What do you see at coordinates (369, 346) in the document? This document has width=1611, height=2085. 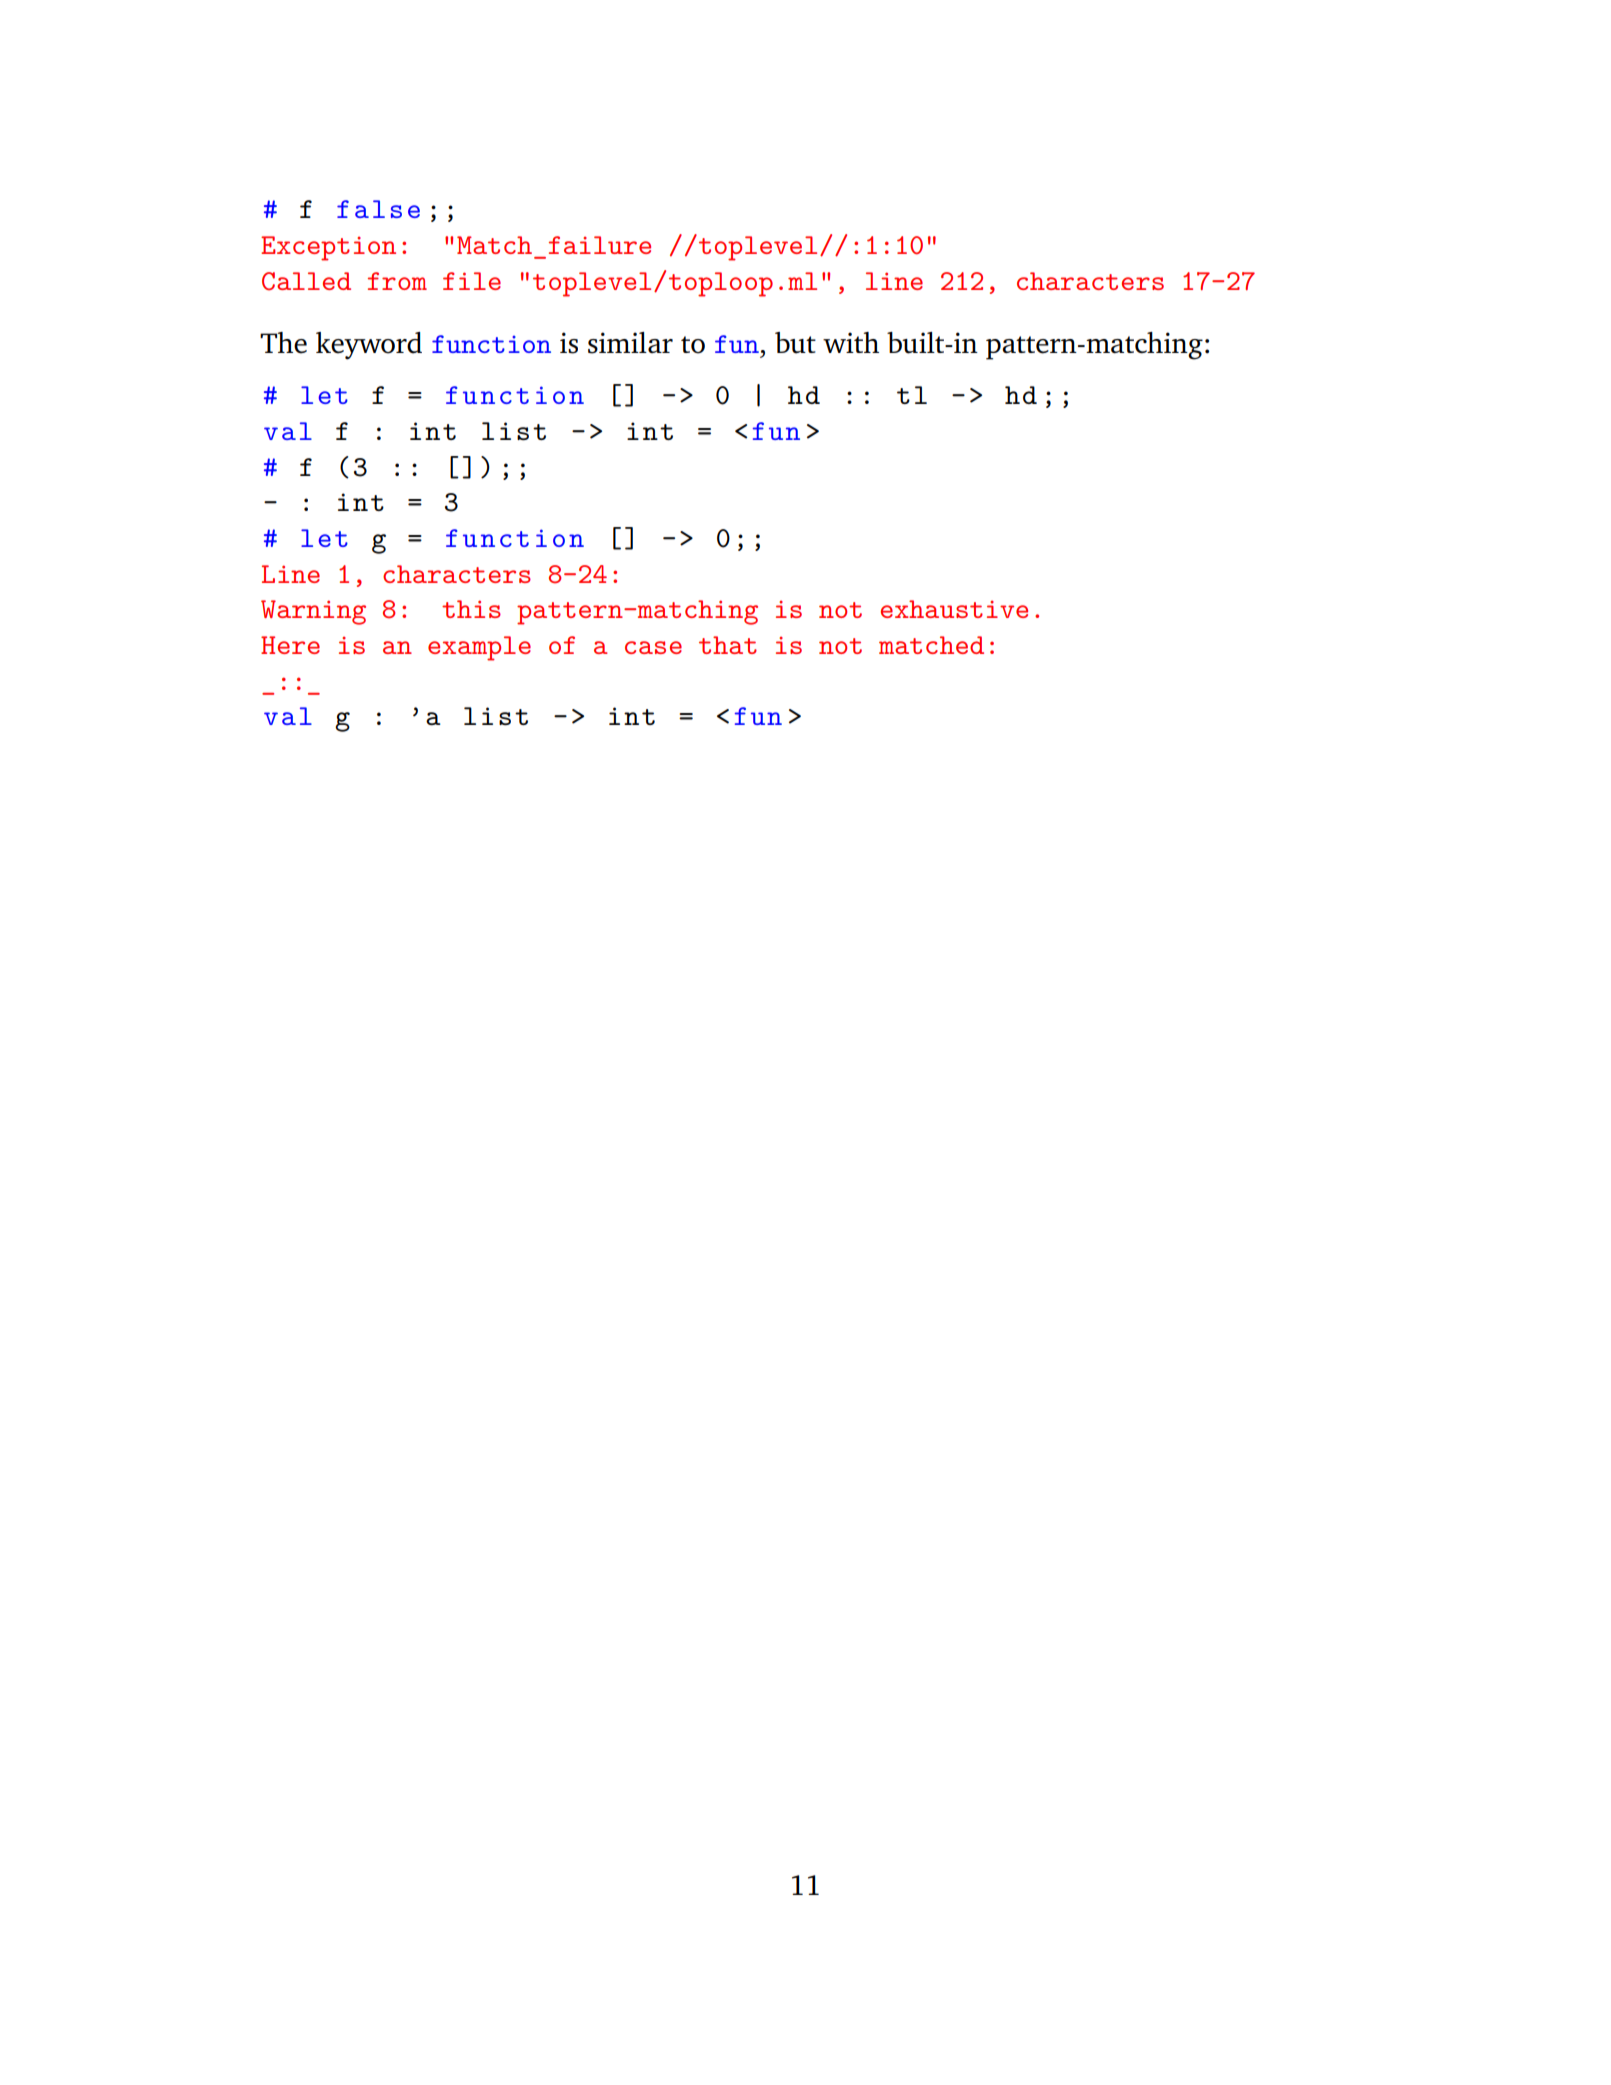 I see `keyword` at bounding box center [369, 346].
